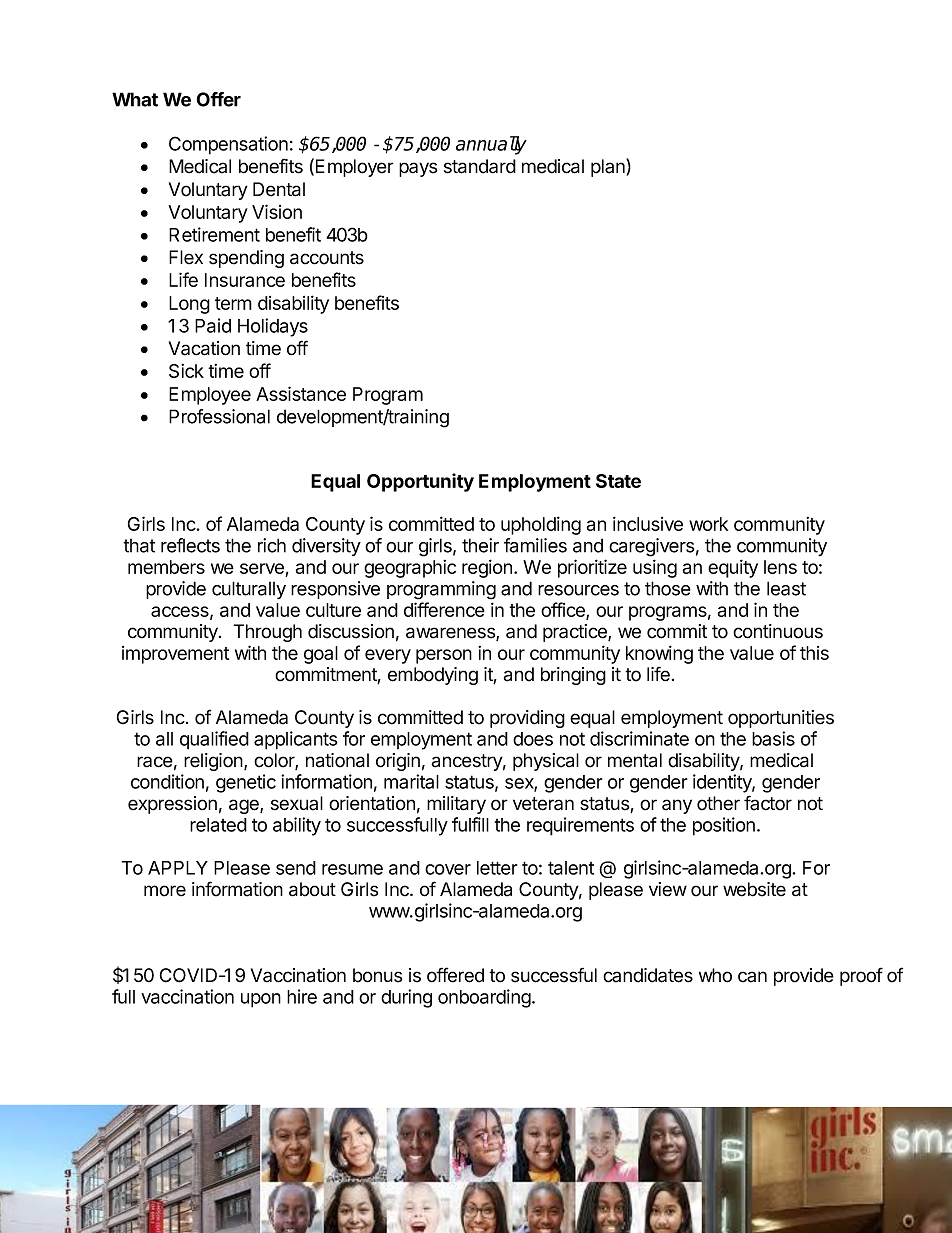  What do you see at coordinates (609, 167) in the image?
I see `plan` at bounding box center [609, 167].
